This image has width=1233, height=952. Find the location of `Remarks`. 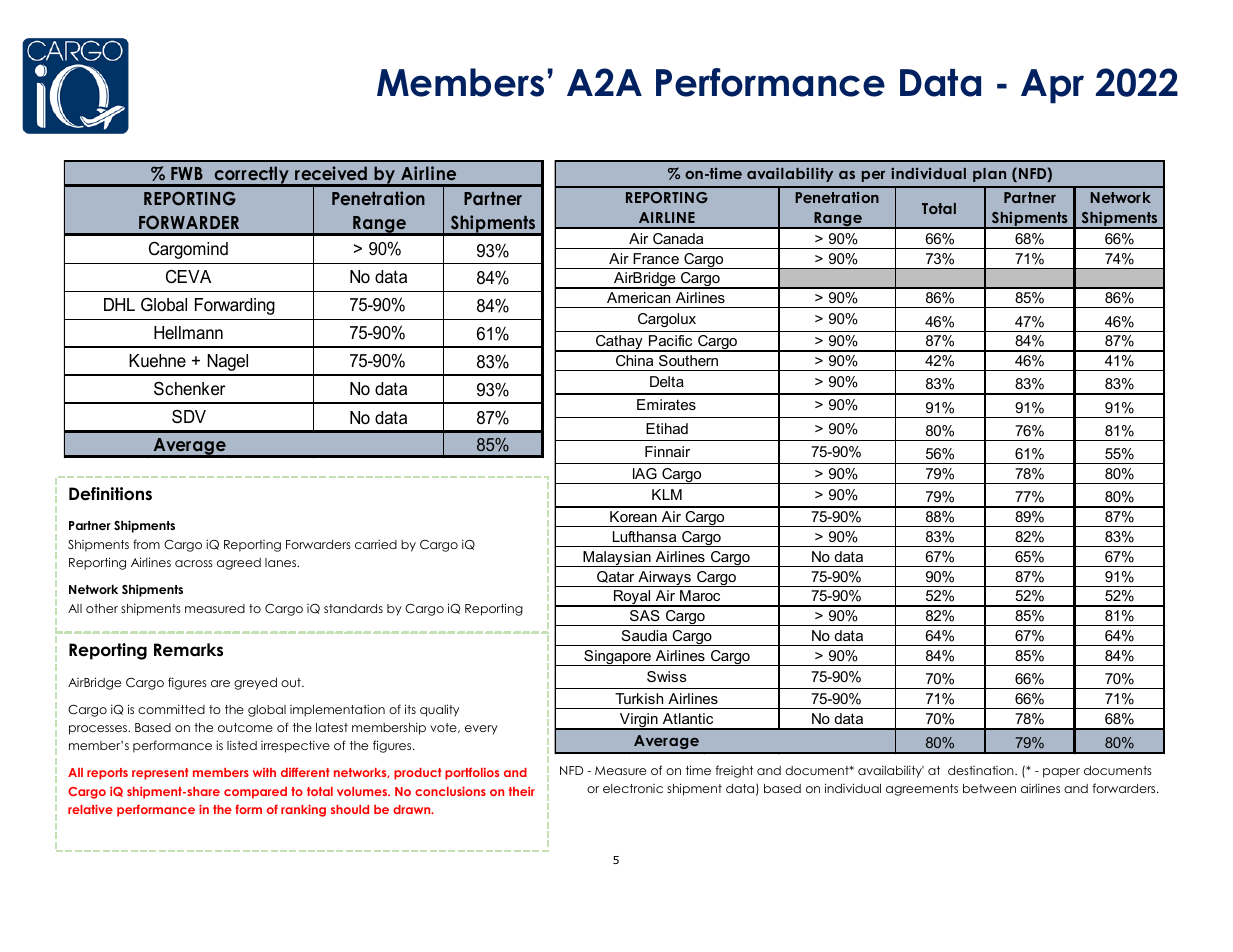

Remarks is located at coordinates (188, 650).
